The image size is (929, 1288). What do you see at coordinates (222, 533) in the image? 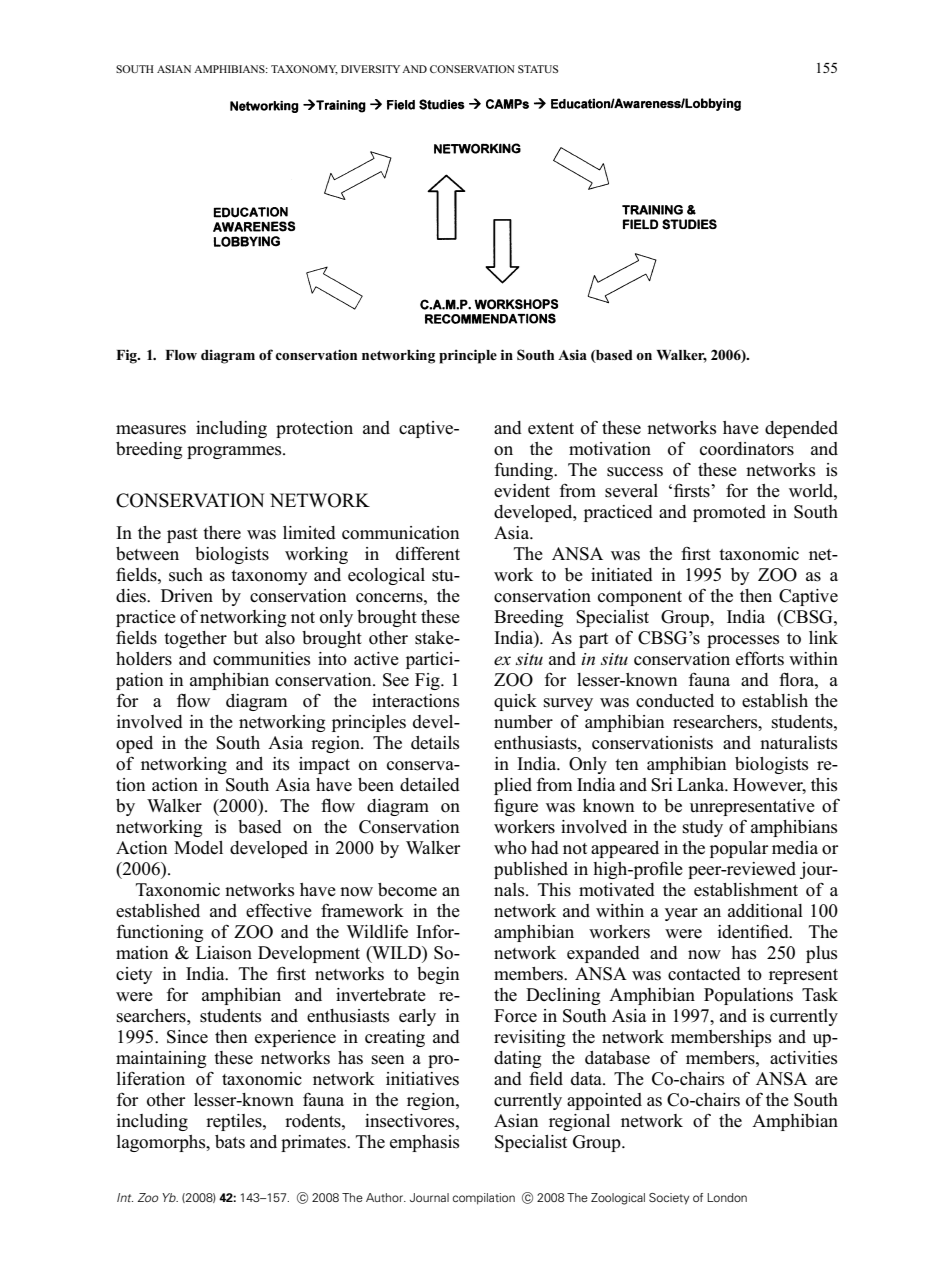
I see `there` at bounding box center [222, 533].
